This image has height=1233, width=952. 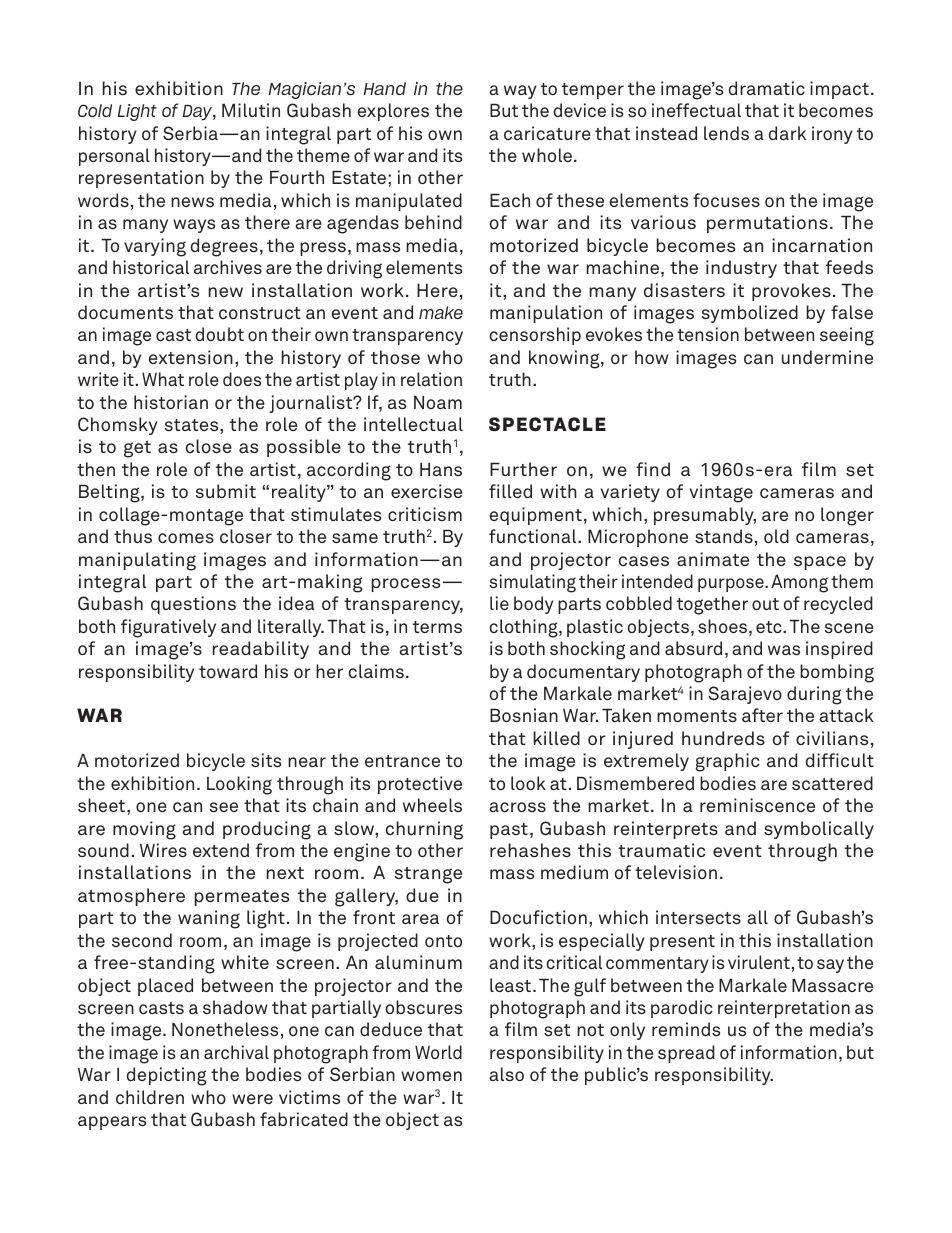 I want to click on depicting, so click(x=167, y=1076).
